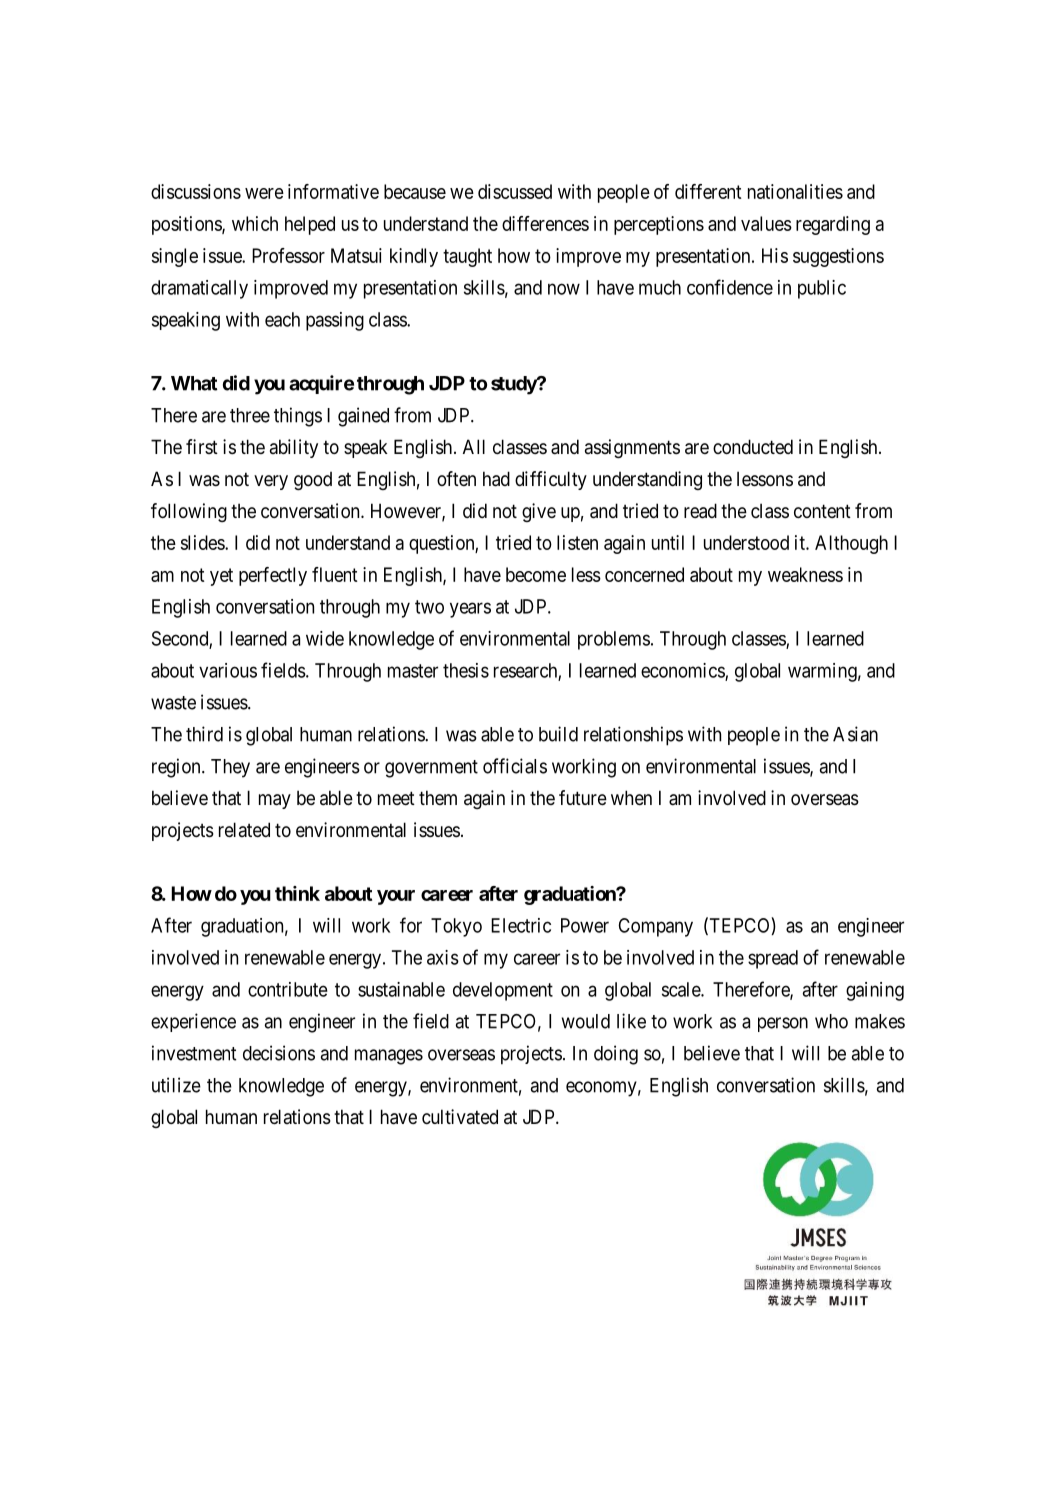  Describe the element at coordinates (783, 1024) in the screenshot. I see `person` at that location.
